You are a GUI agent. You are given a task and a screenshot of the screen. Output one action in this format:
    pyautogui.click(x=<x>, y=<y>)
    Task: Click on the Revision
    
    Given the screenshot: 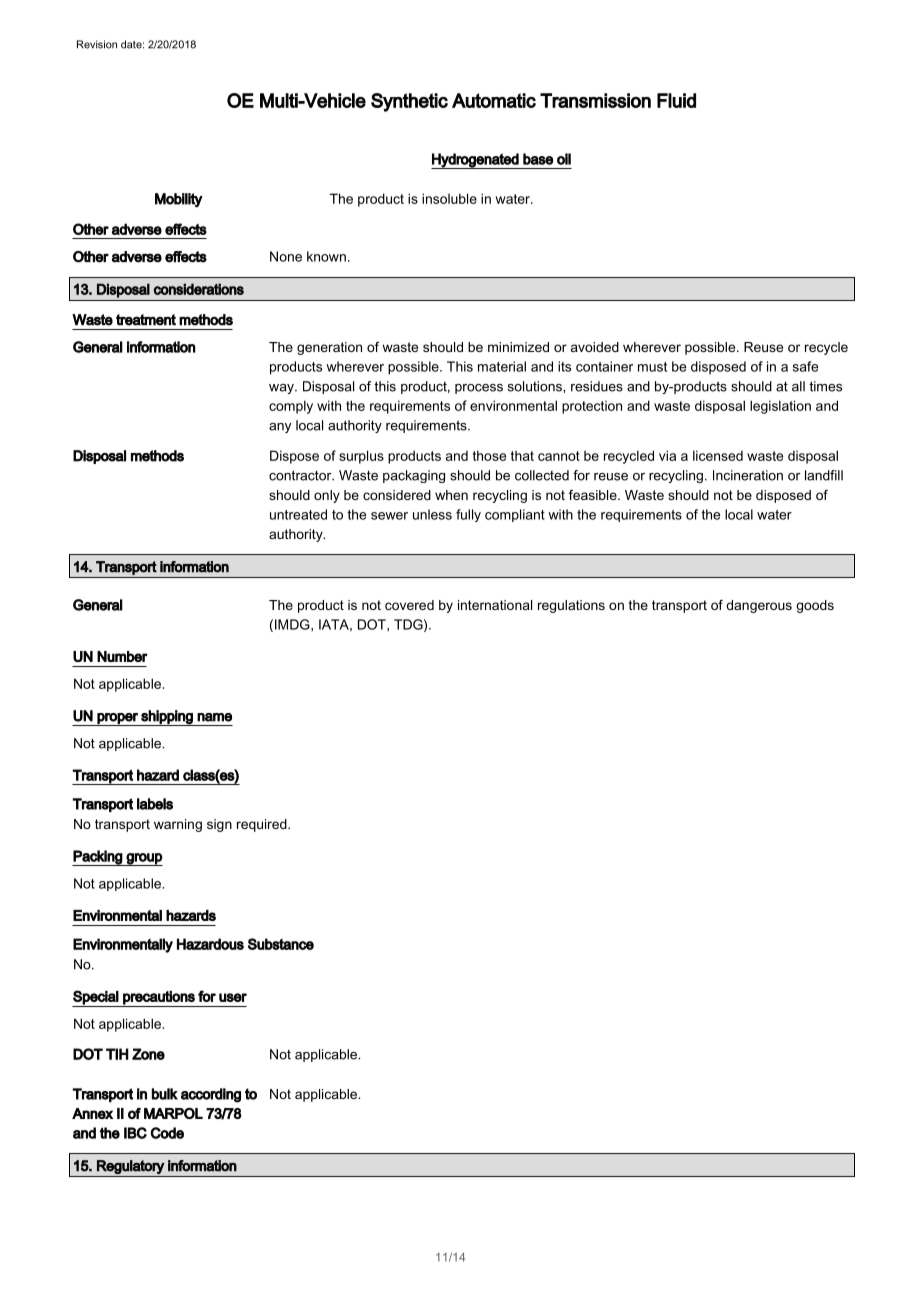 What is the action you would take?
    pyautogui.click(x=97, y=44)
